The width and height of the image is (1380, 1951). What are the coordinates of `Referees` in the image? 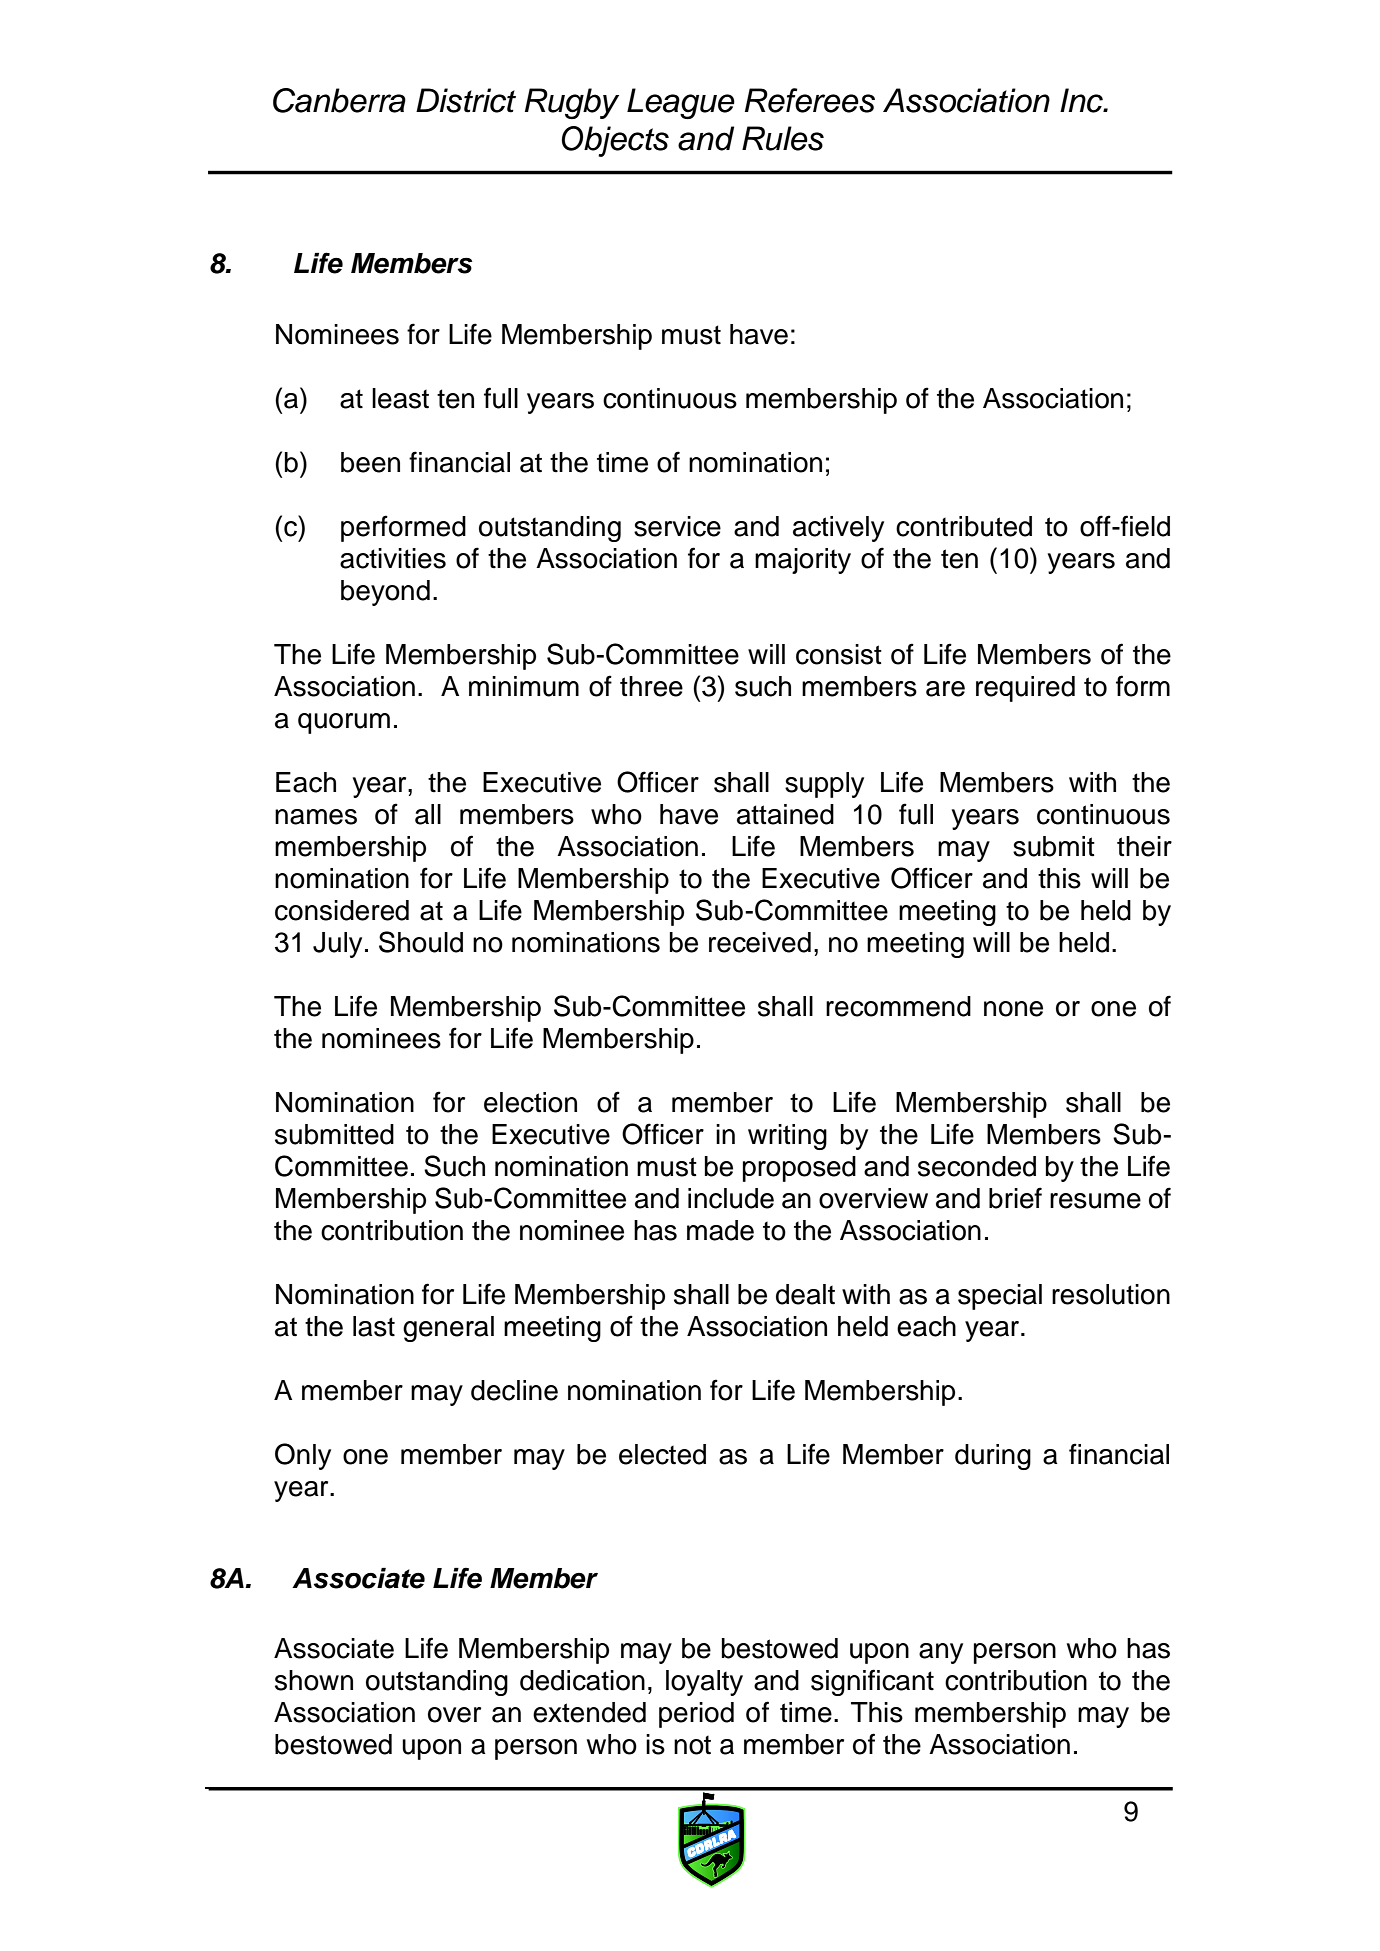 It's located at (810, 100).
